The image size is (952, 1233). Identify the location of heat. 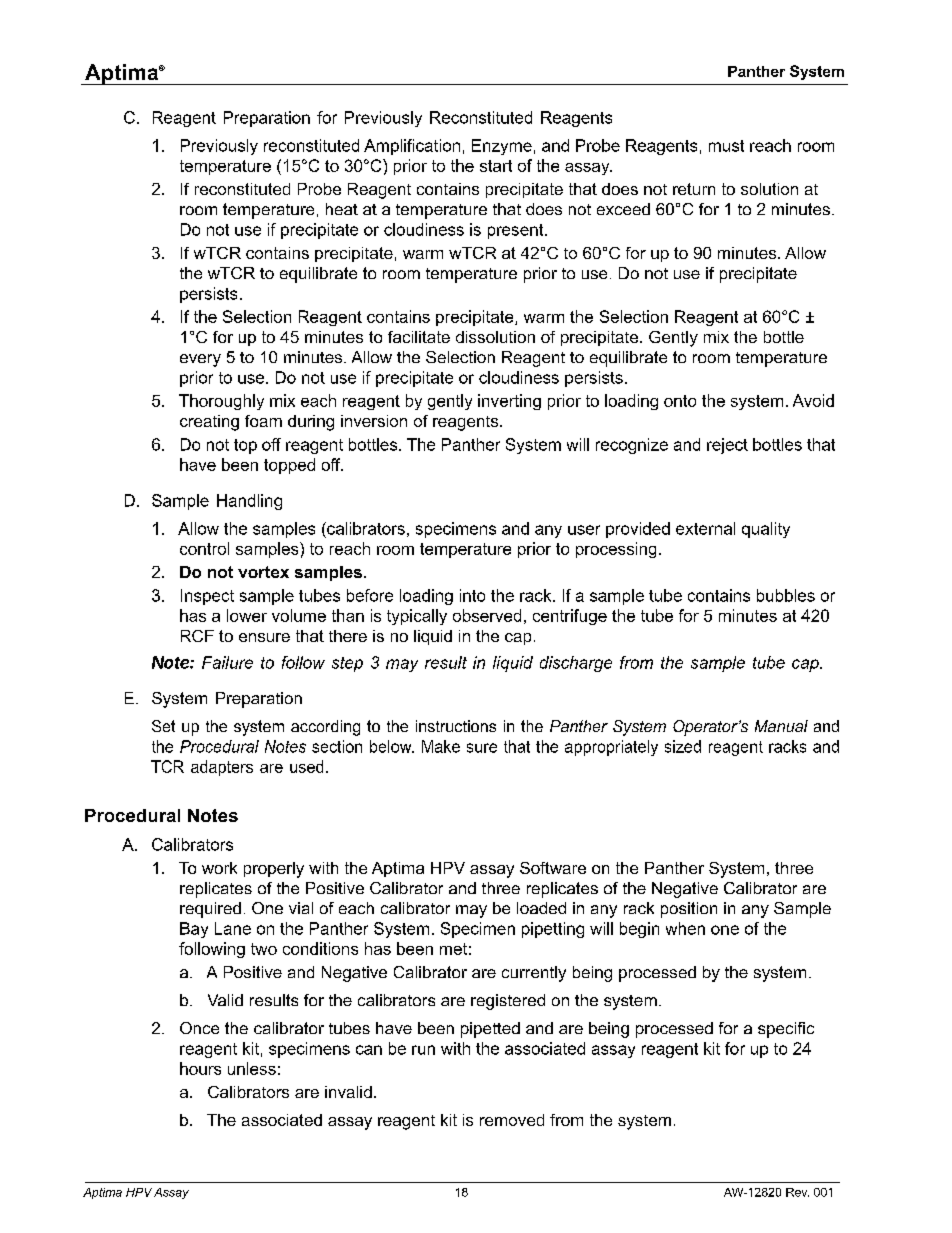
(342, 209).
